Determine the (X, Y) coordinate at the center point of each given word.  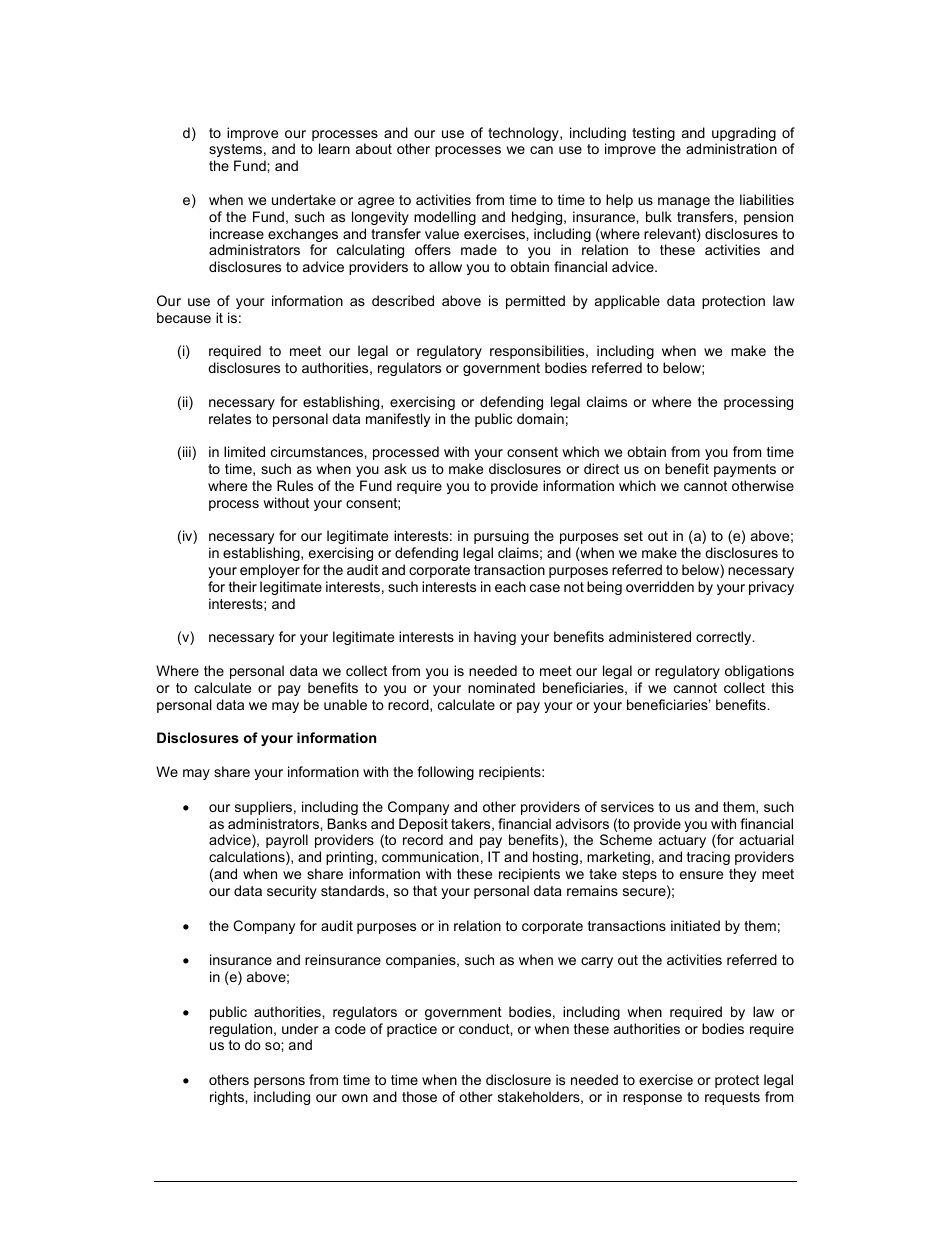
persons (279, 1082)
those (419, 1096)
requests (732, 1098)
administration (731, 148)
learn (334, 148)
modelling (445, 218)
